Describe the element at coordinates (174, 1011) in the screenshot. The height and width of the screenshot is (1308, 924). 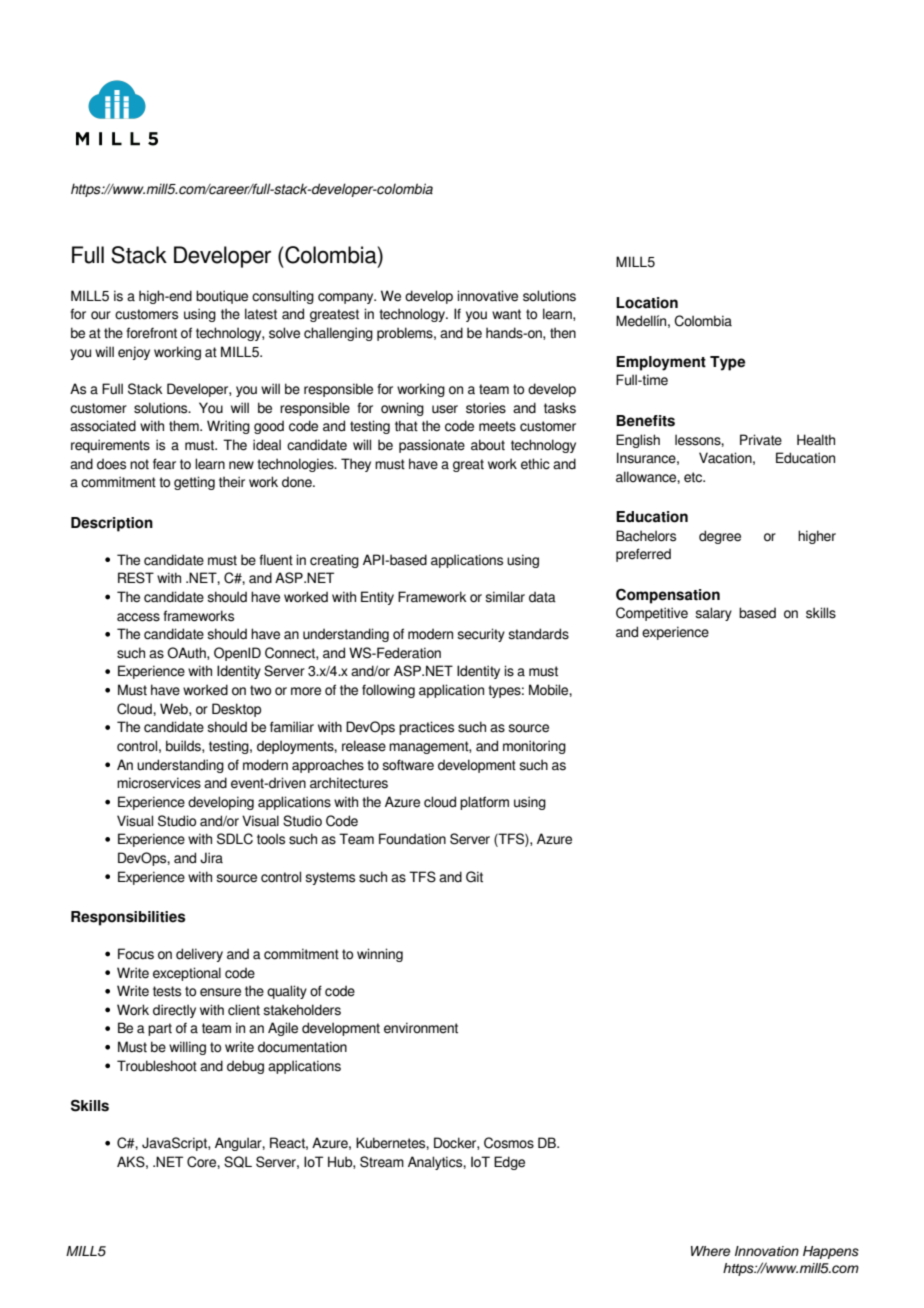
I see `directly` at that location.
